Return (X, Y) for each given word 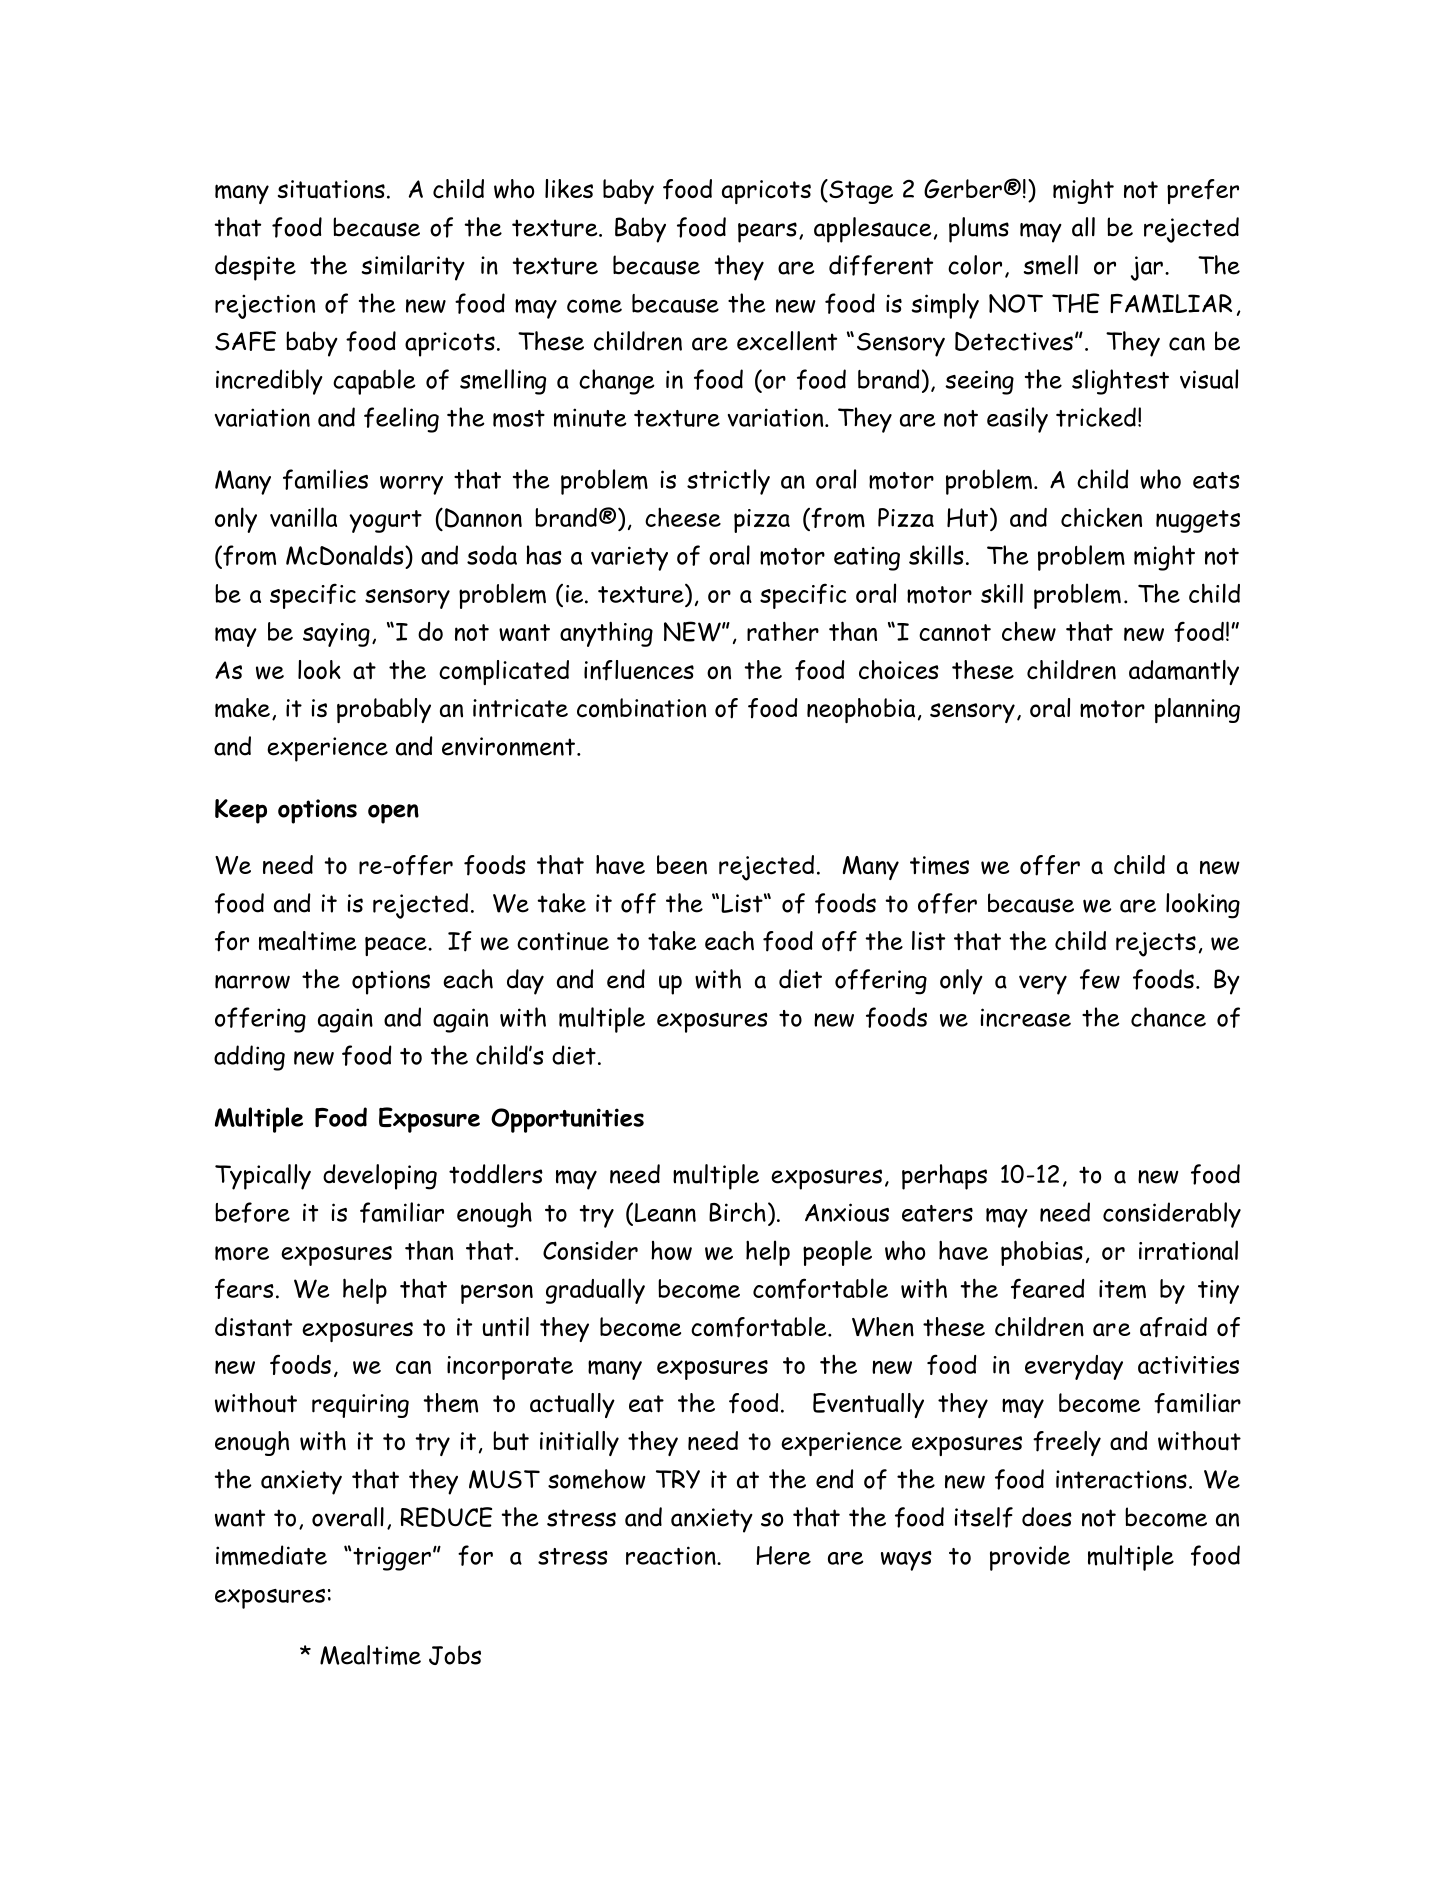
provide (1030, 1558)
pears (767, 232)
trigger (392, 1558)
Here (783, 1555)
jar (1147, 268)
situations (331, 189)
